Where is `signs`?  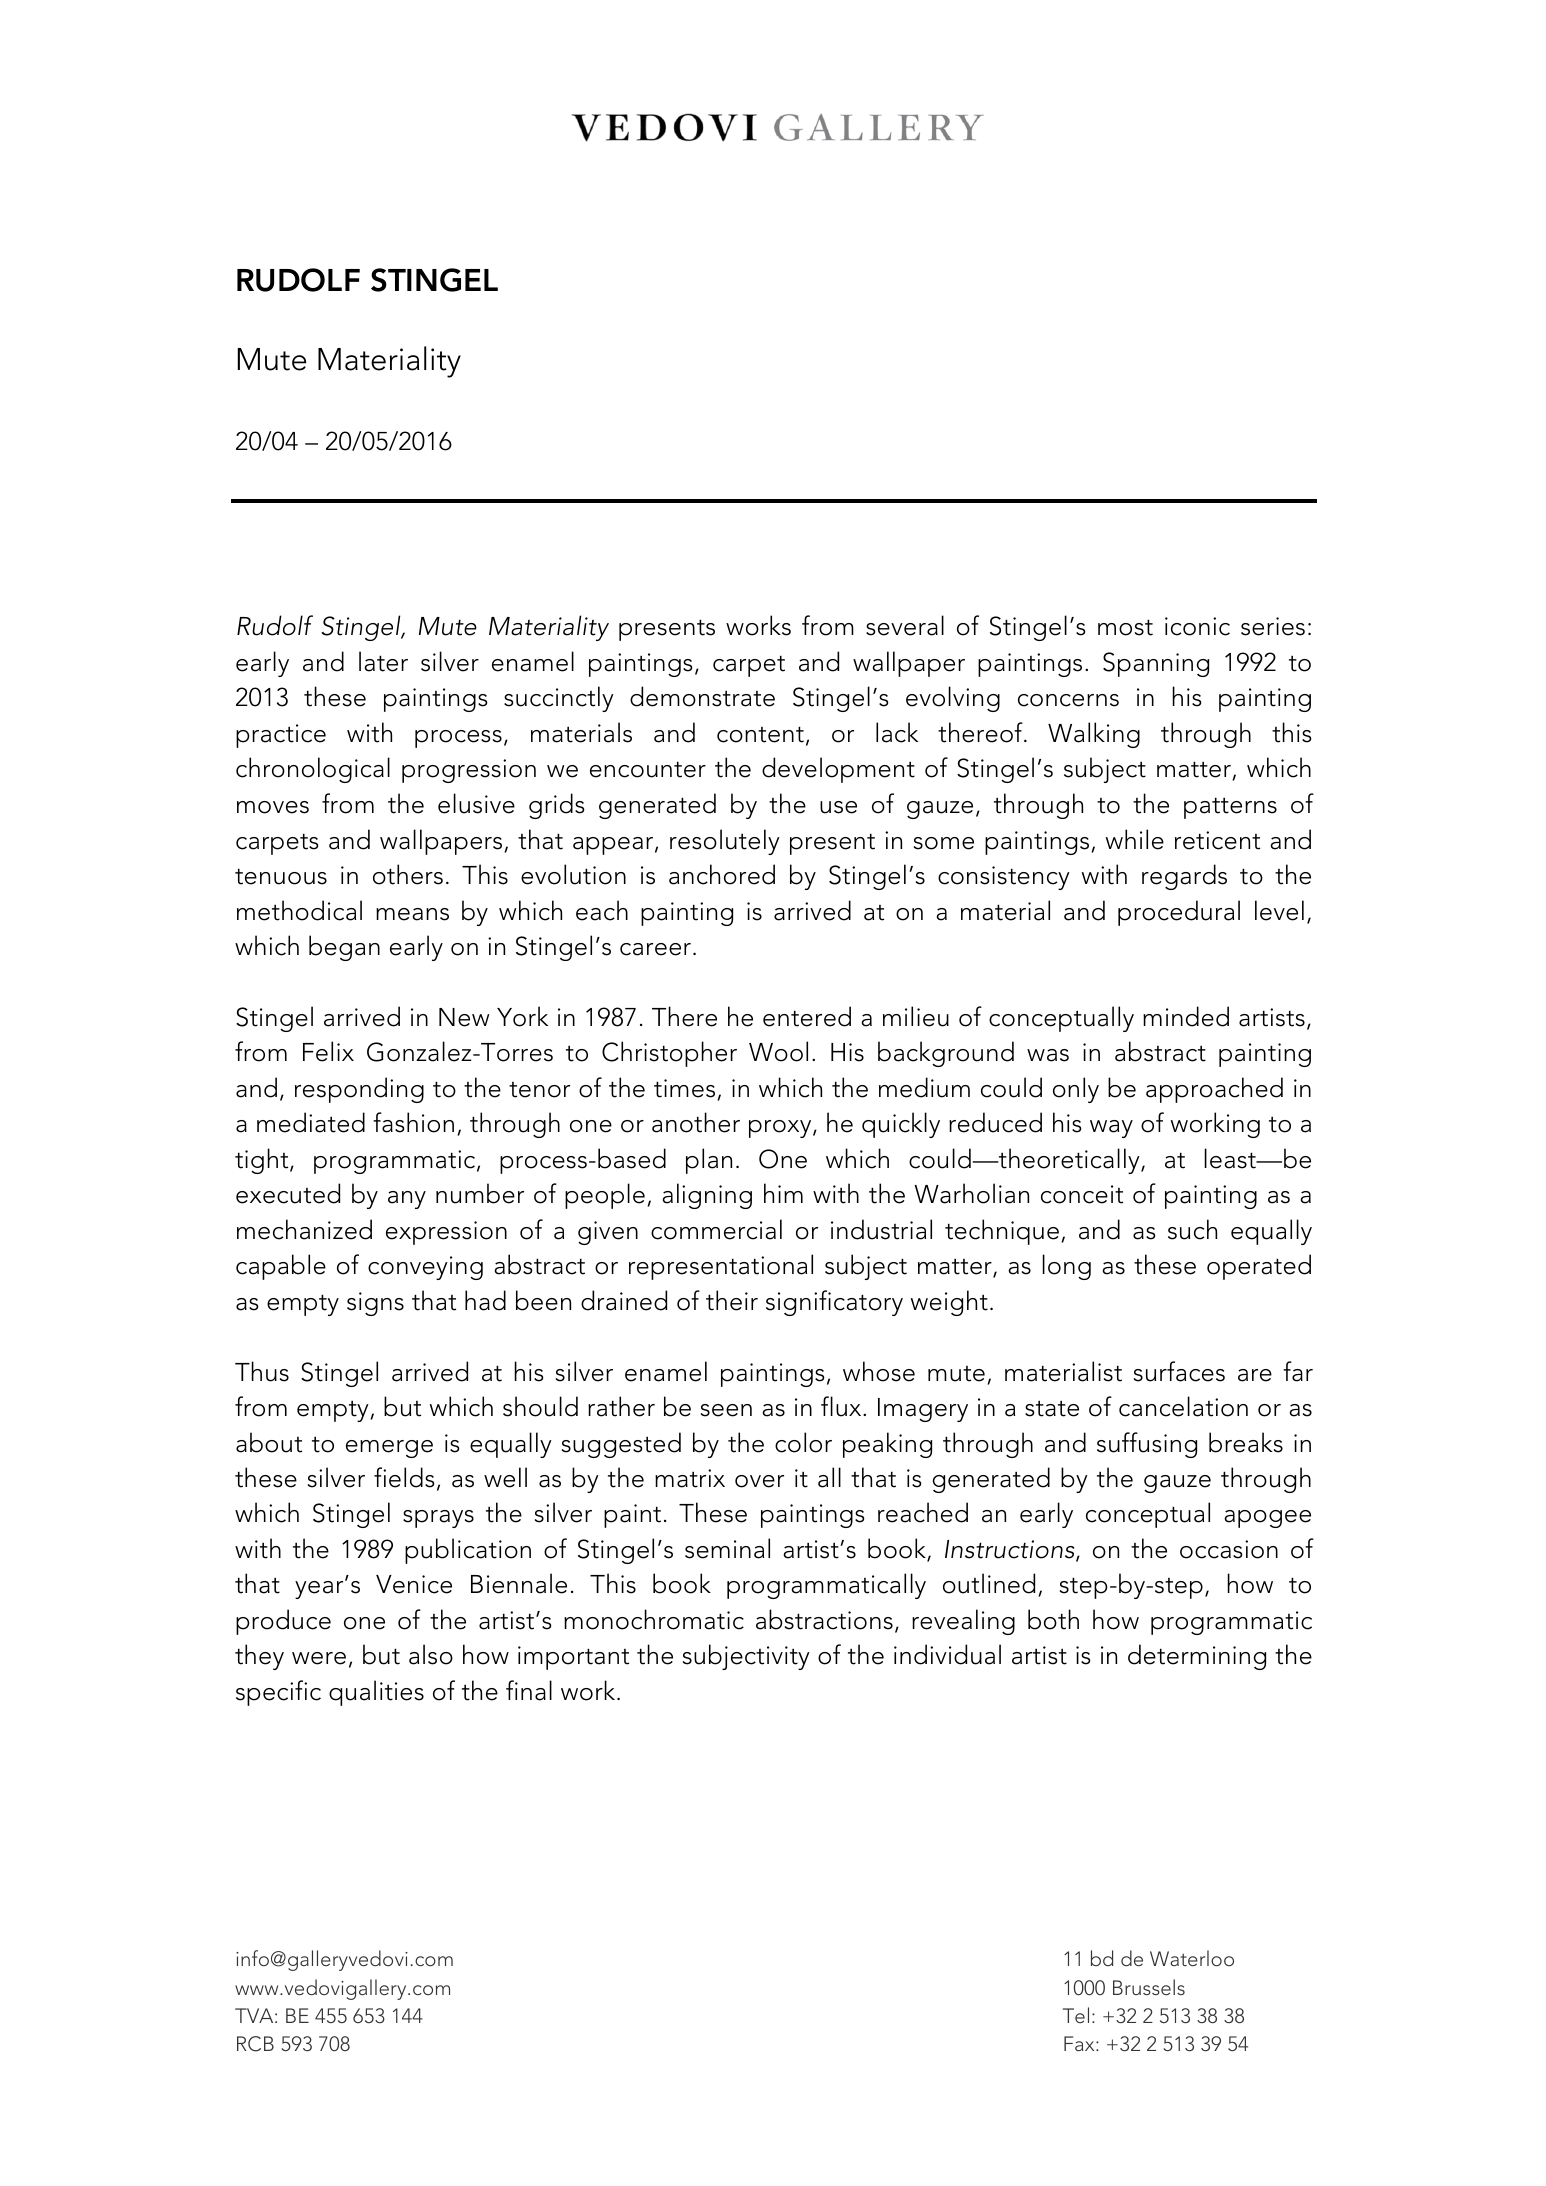
signs is located at coordinates (375, 1304).
